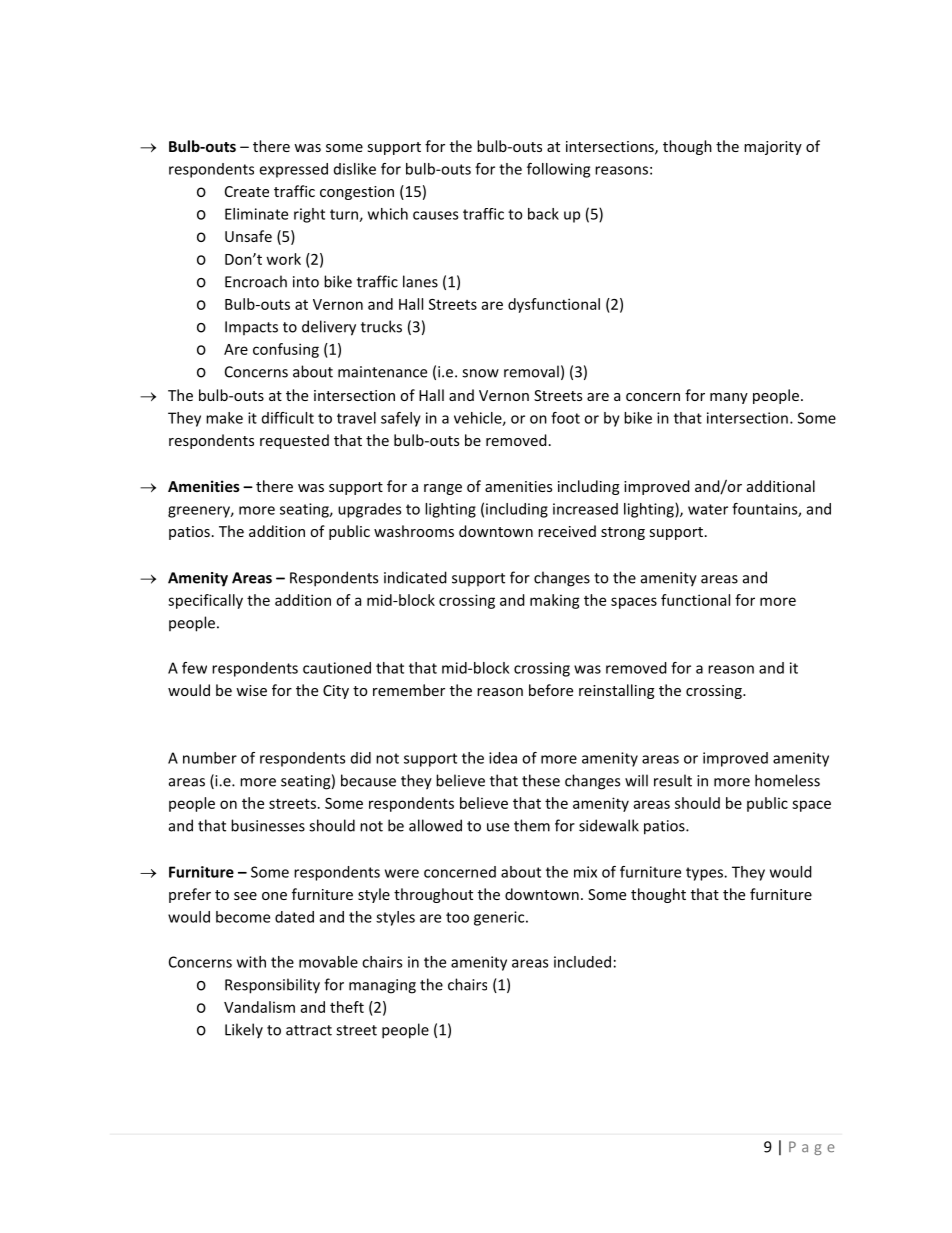  I want to click on Page, so click(812, 1148).
